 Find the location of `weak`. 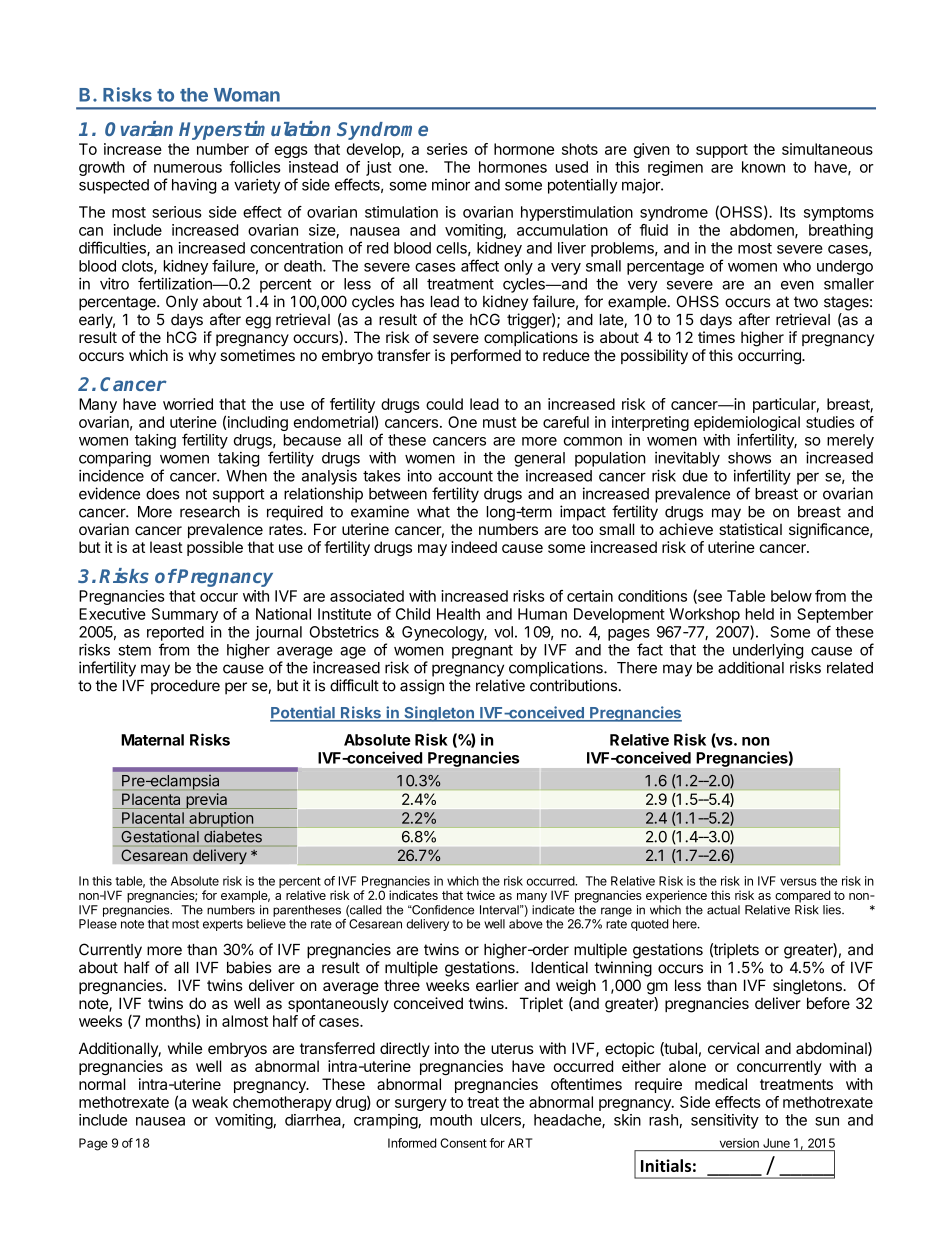

weak is located at coordinates (210, 1102).
